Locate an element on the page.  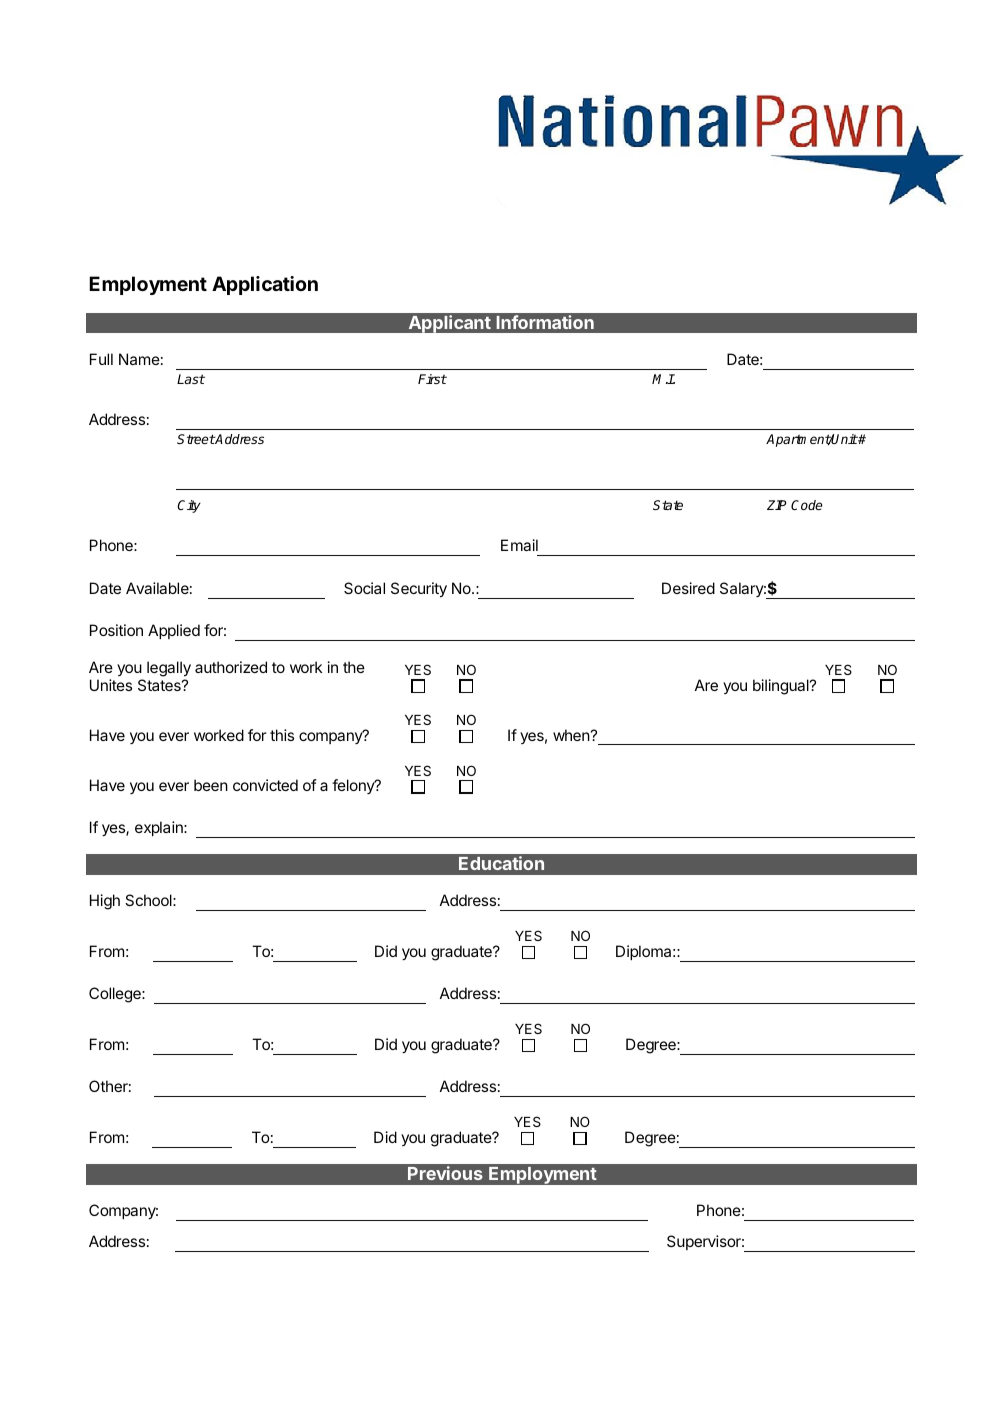
Previous is located at coordinates (445, 1173).
